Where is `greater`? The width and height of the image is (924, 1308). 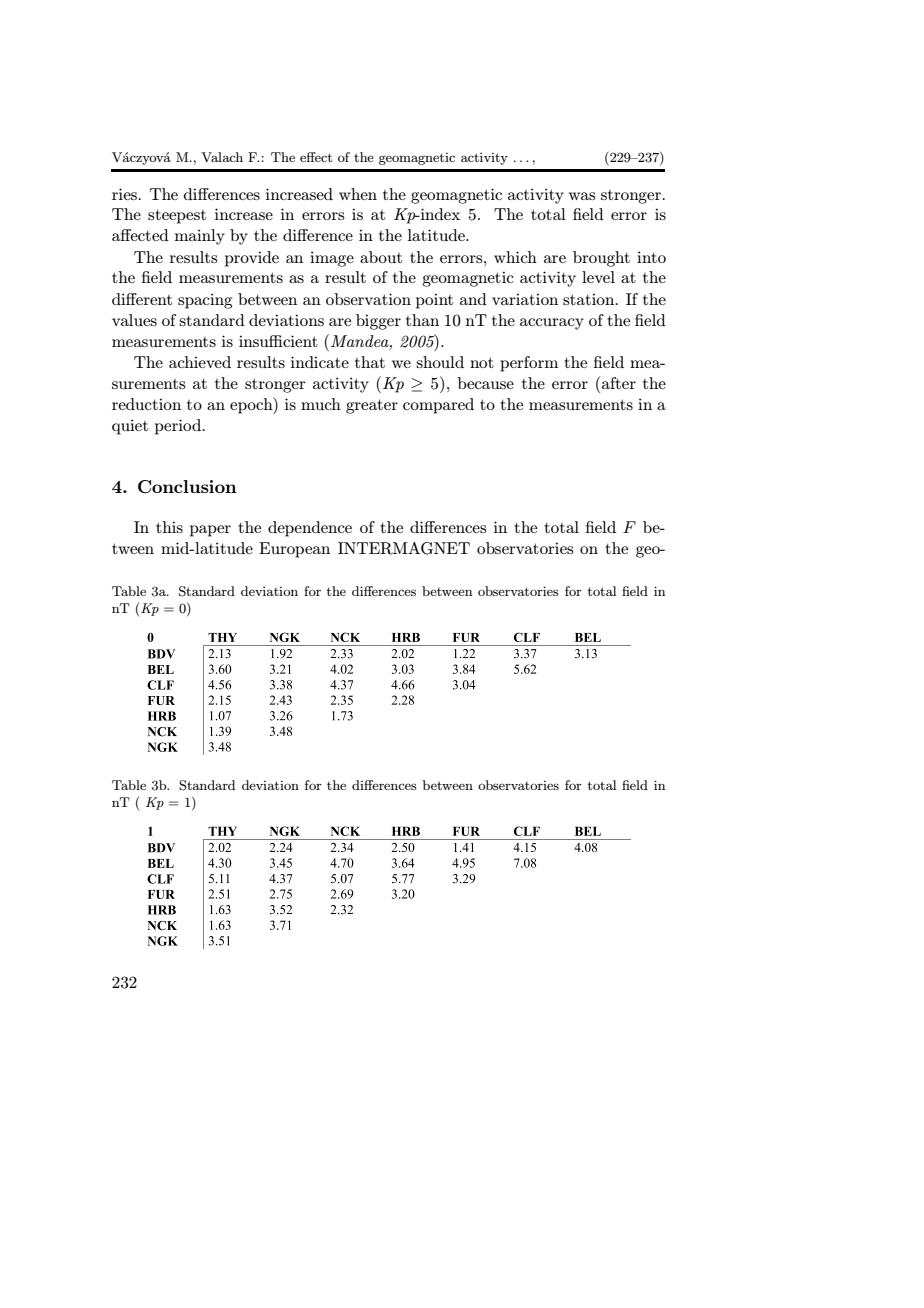
greater is located at coordinates (372, 406).
